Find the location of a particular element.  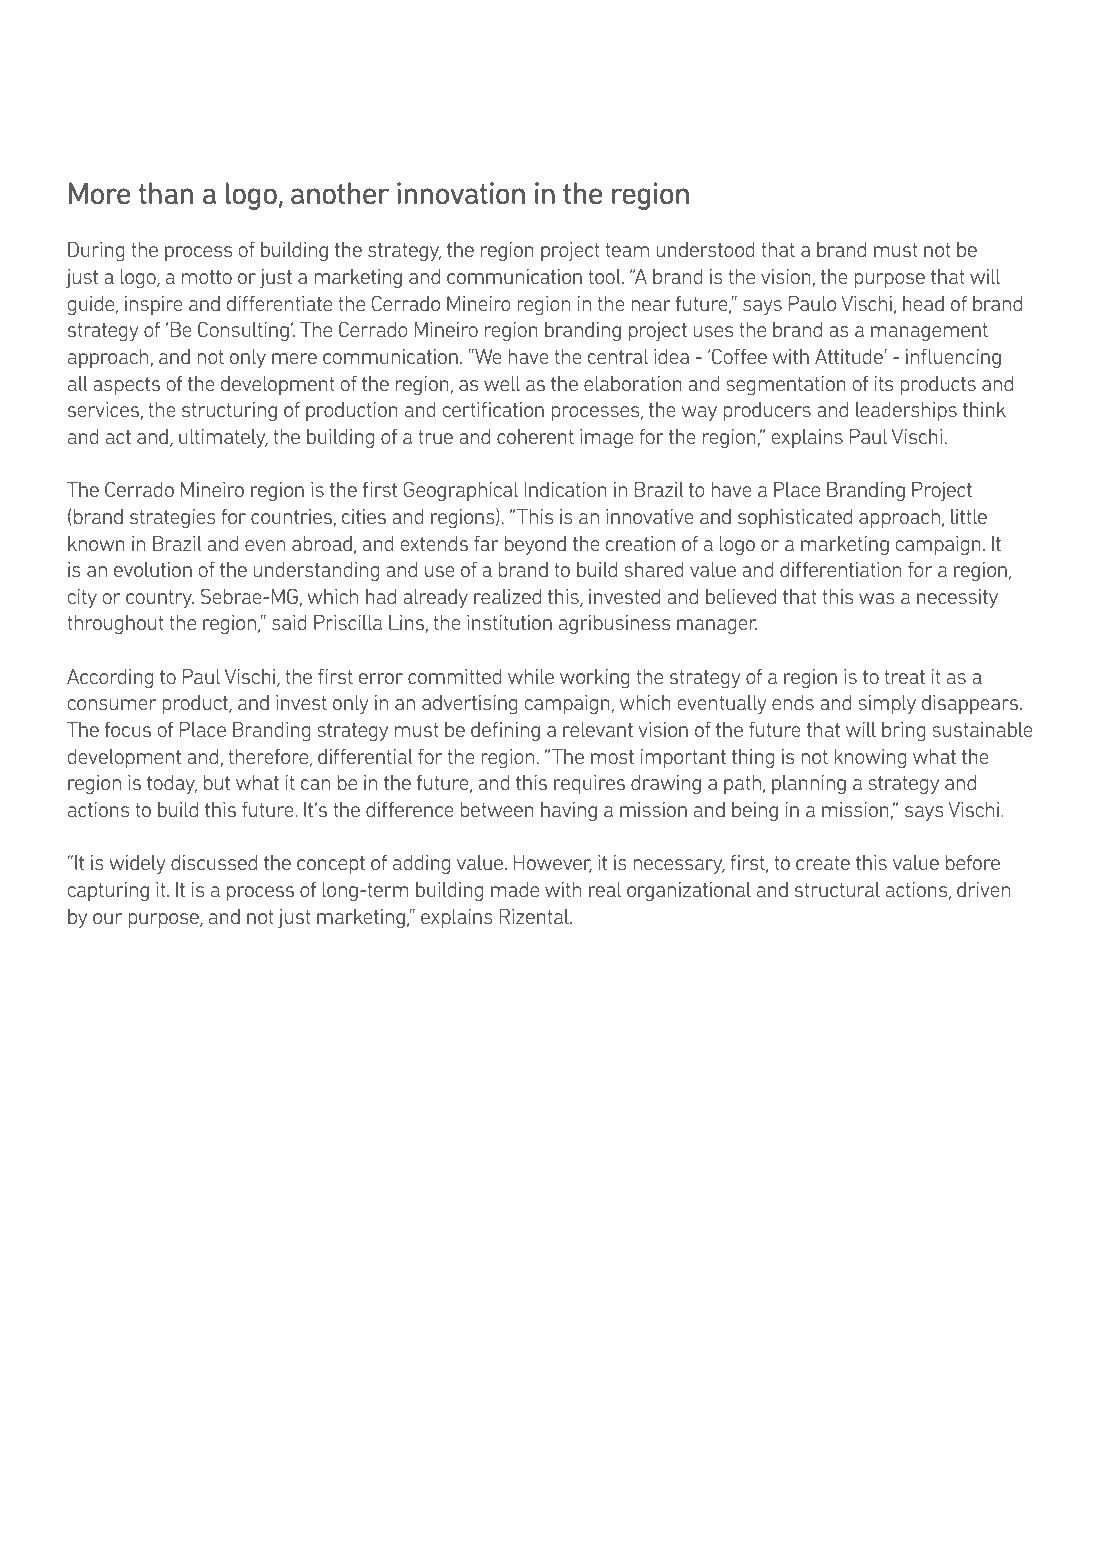

differentiation is located at coordinates (840, 569).
